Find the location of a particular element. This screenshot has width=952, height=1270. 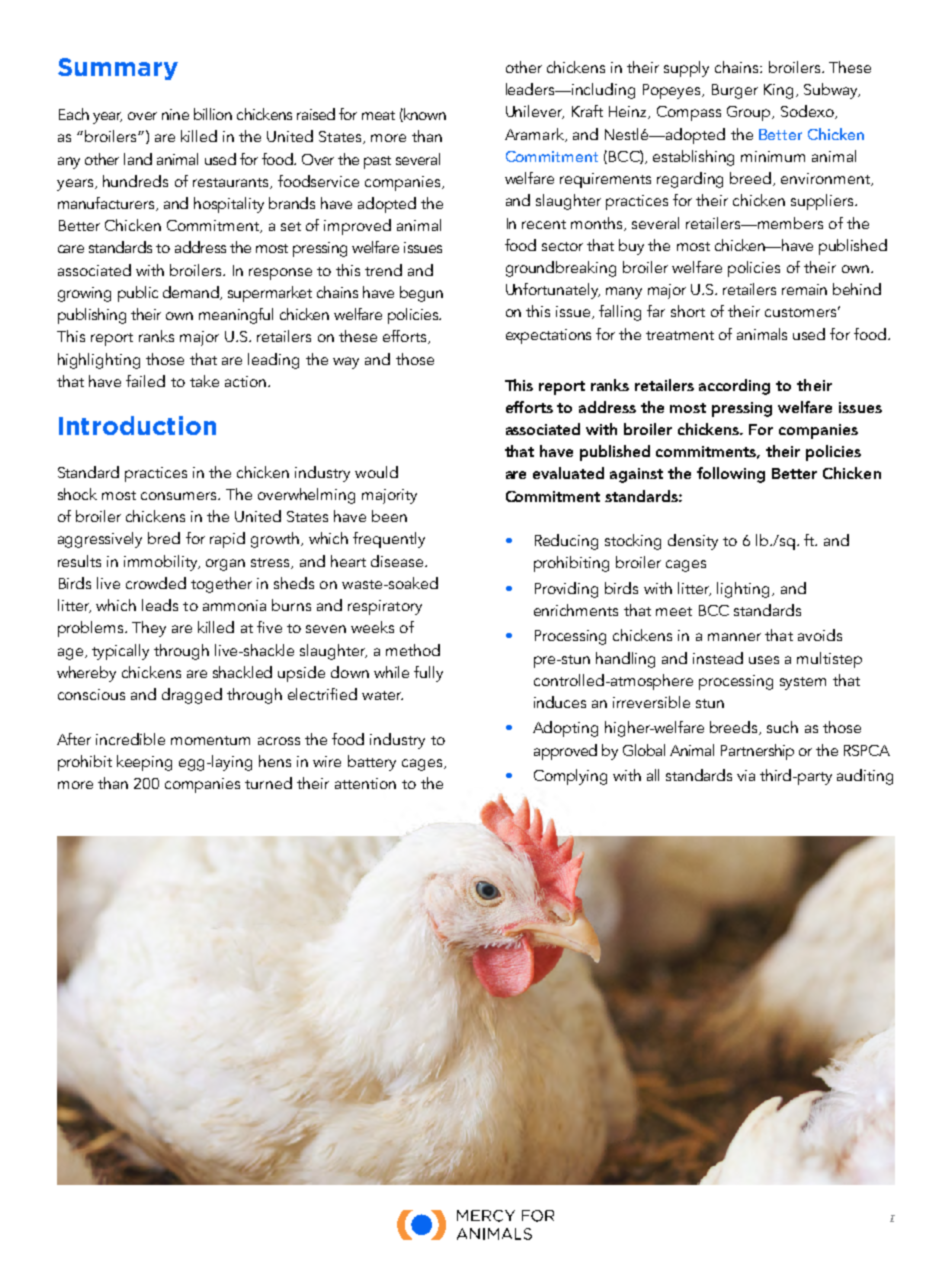

would is located at coordinates (376, 472).
